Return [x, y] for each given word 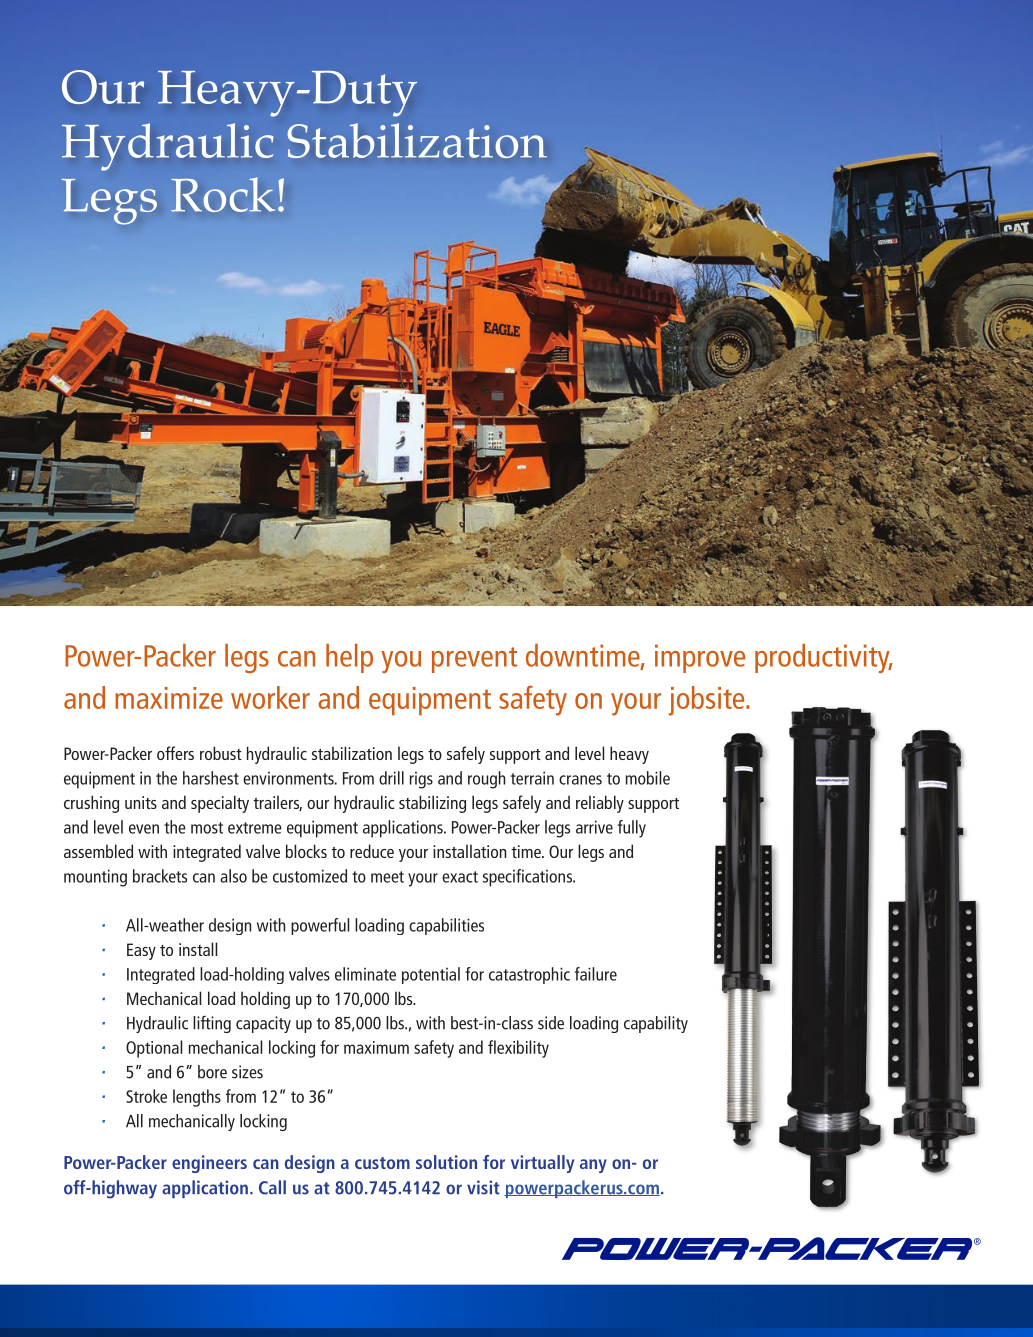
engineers [209, 1164]
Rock [223, 194]
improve [700, 658]
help [349, 658]
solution [446, 1162]
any [593, 1166]
